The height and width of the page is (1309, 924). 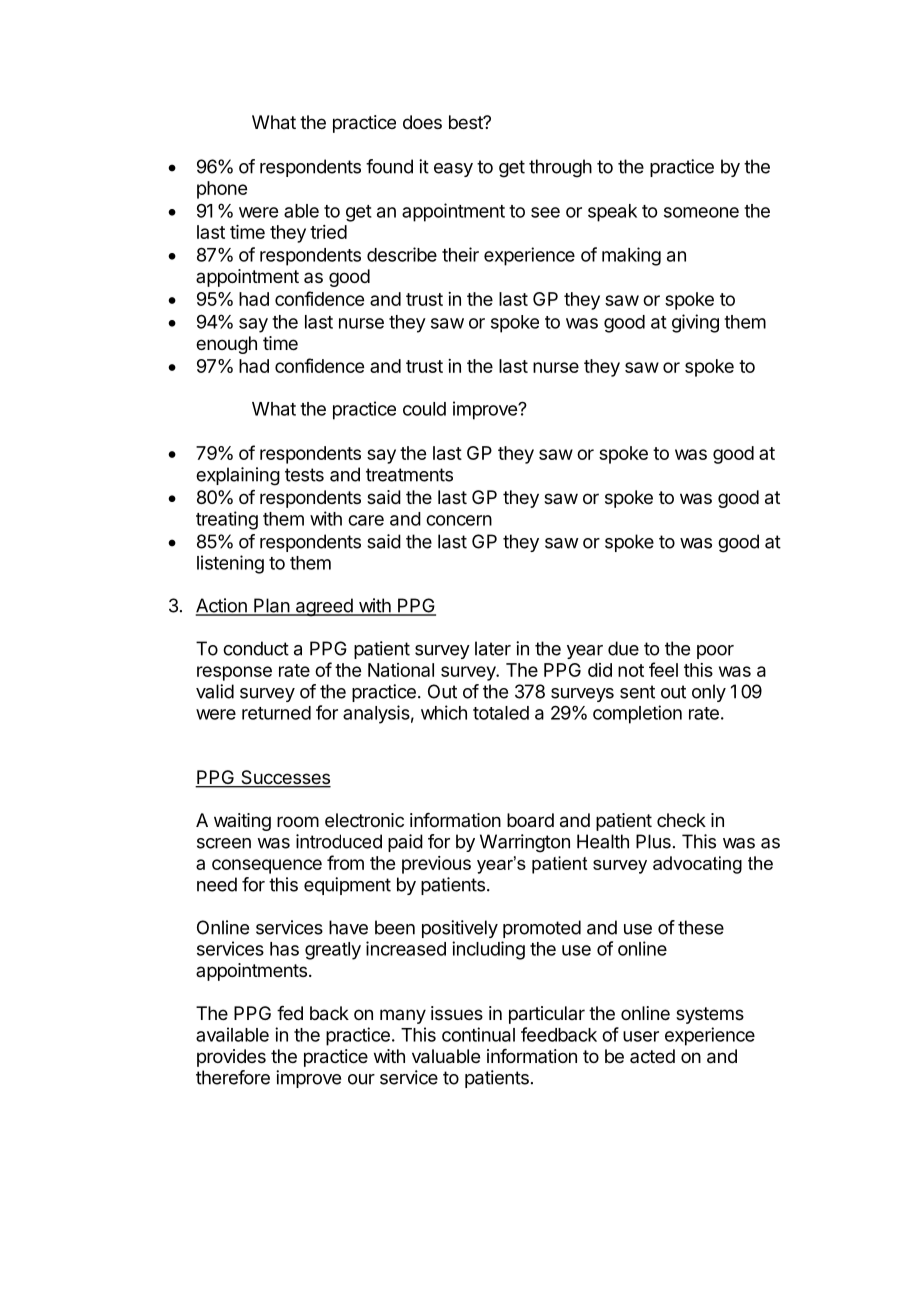 What do you see at coordinates (271, 606) in the page?
I see `Plan` at bounding box center [271, 606].
